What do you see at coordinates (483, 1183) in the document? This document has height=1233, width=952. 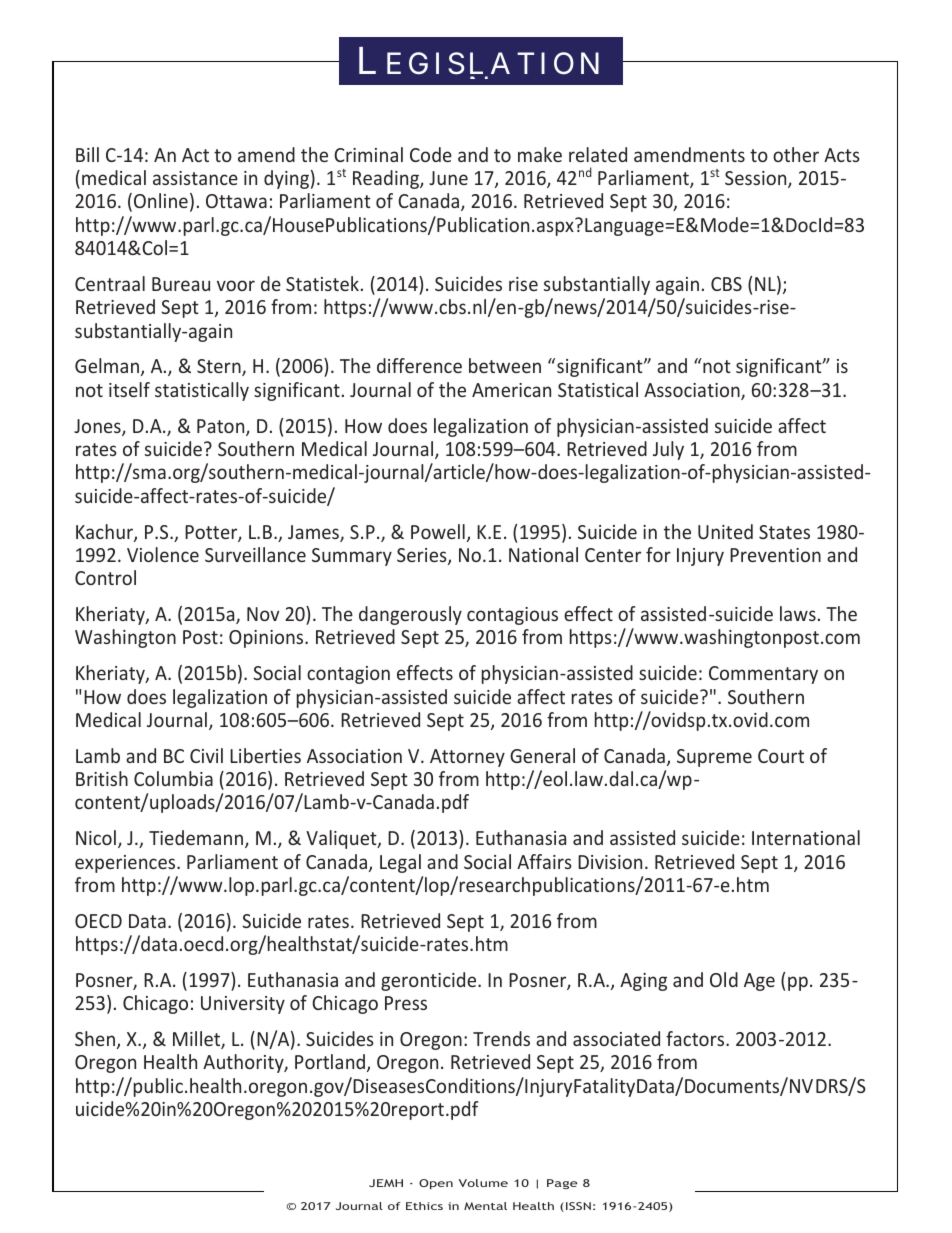 I see `Volume` at bounding box center [483, 1183].
